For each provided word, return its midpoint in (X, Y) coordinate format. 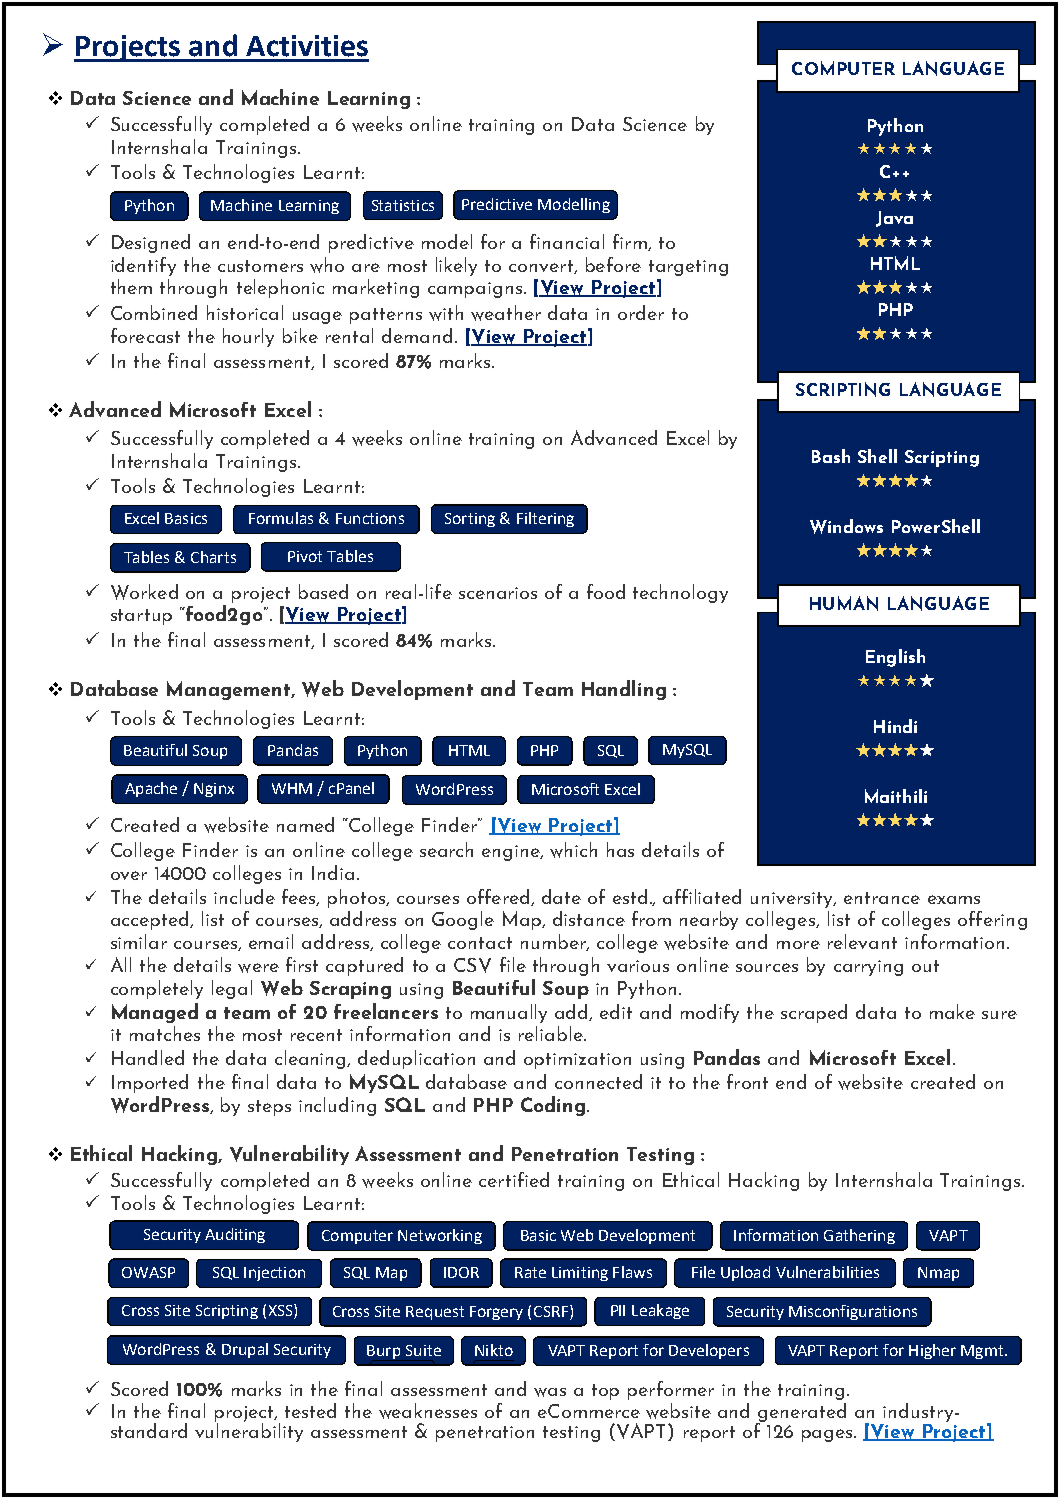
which (573, 850)
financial (567, 241)
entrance (882, 898)
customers (260, 266)
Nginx (214, 790)
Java (894, 219)
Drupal (245, 1350)
